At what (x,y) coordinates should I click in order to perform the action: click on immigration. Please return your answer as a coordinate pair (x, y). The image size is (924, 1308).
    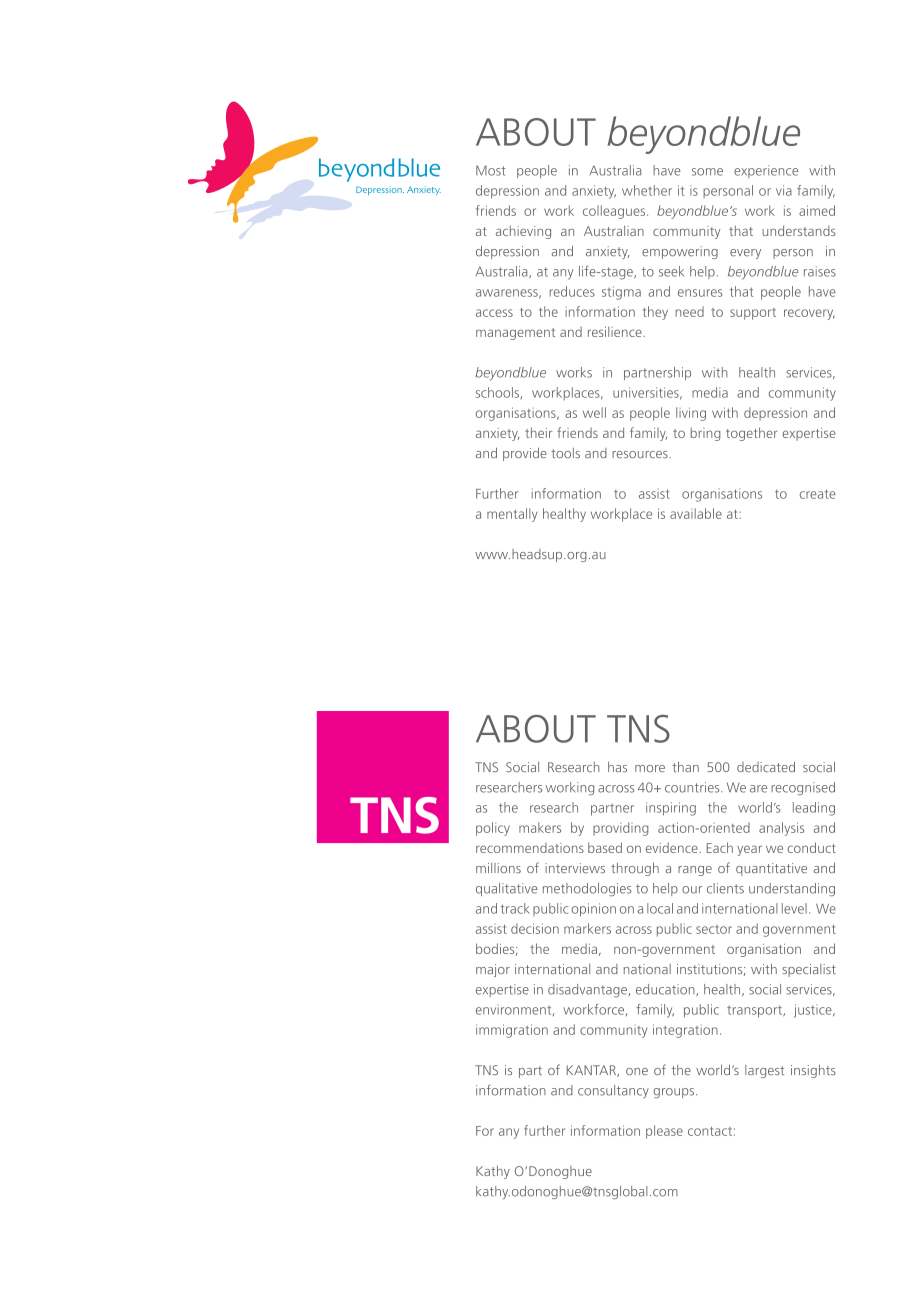
    Looking at the image, I should click on (512, 1031).
